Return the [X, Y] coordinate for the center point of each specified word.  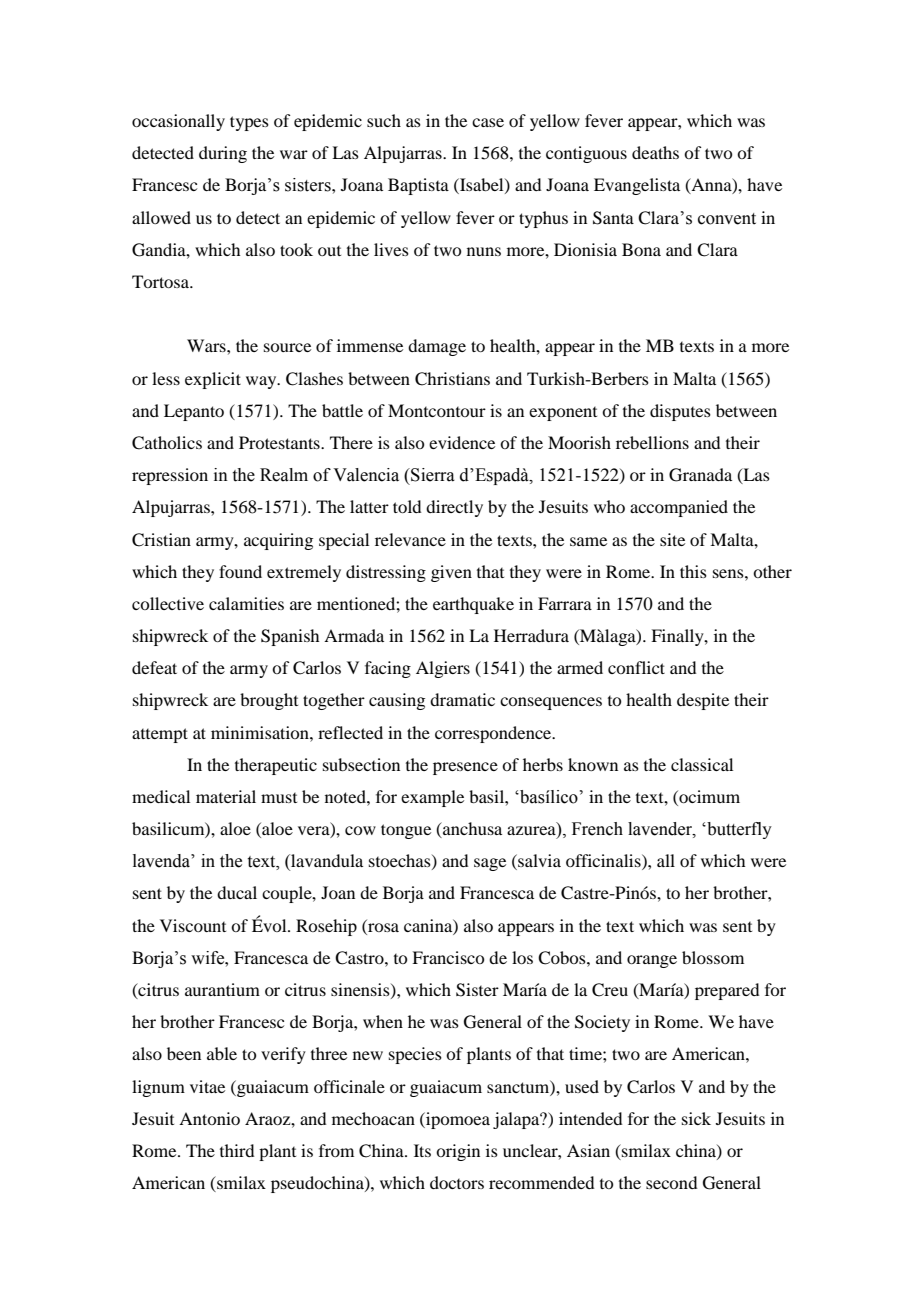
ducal [237, 892]
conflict [636, 667]
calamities [246, 603]
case [488, 122]
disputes [680, 412]
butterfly [738, 830]
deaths [655, 152]
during [223, 154]
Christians [452, 379]
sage [490, 864]
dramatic [462, 699]
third [237, 1150]
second [671, 1182]
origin [458, 1152]
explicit [213, 380]
